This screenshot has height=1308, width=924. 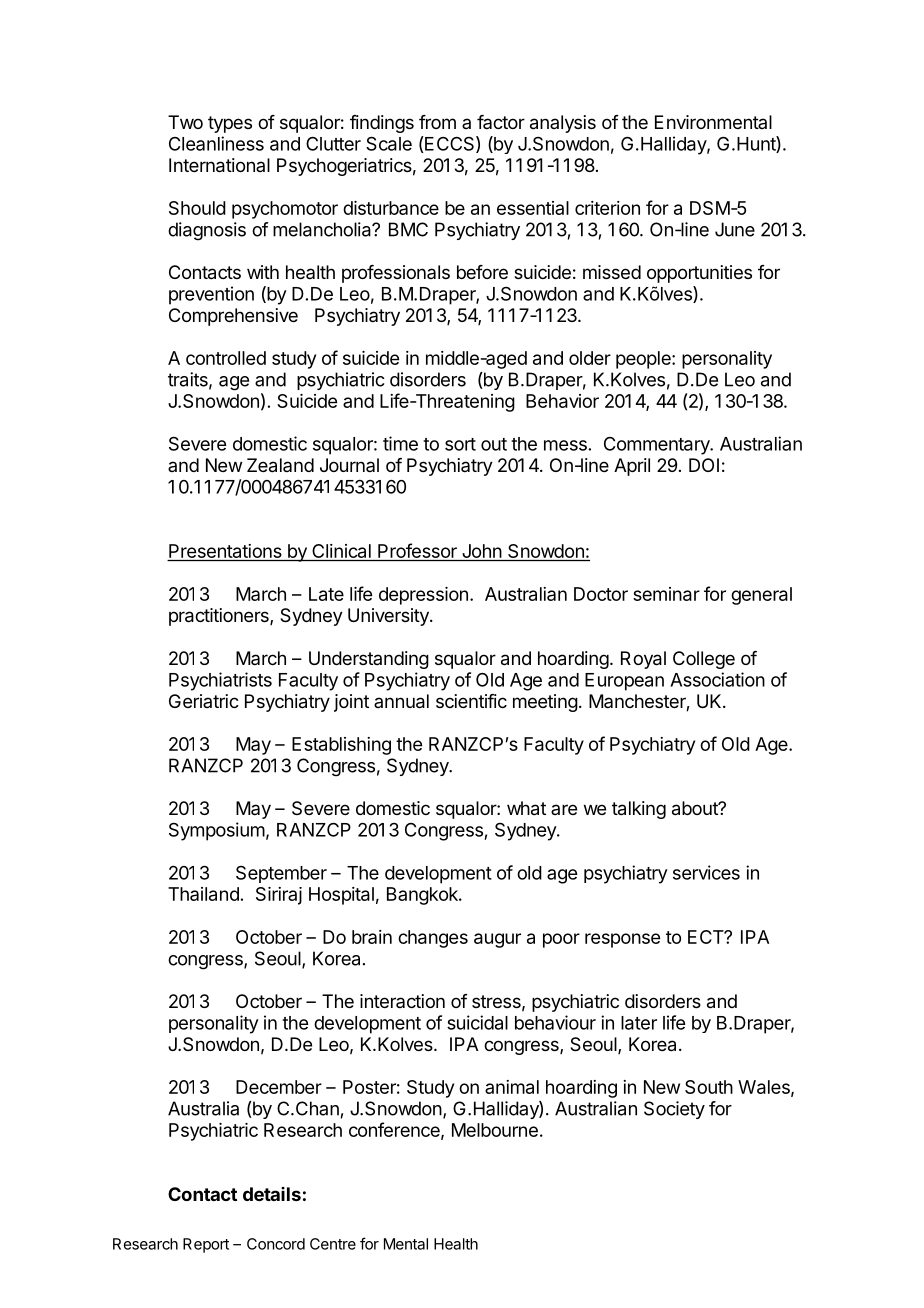 What do you see at coordinates (495, 1130) in the screenshot?
I see `Melbourne` at bounding box center [495, 1130].
